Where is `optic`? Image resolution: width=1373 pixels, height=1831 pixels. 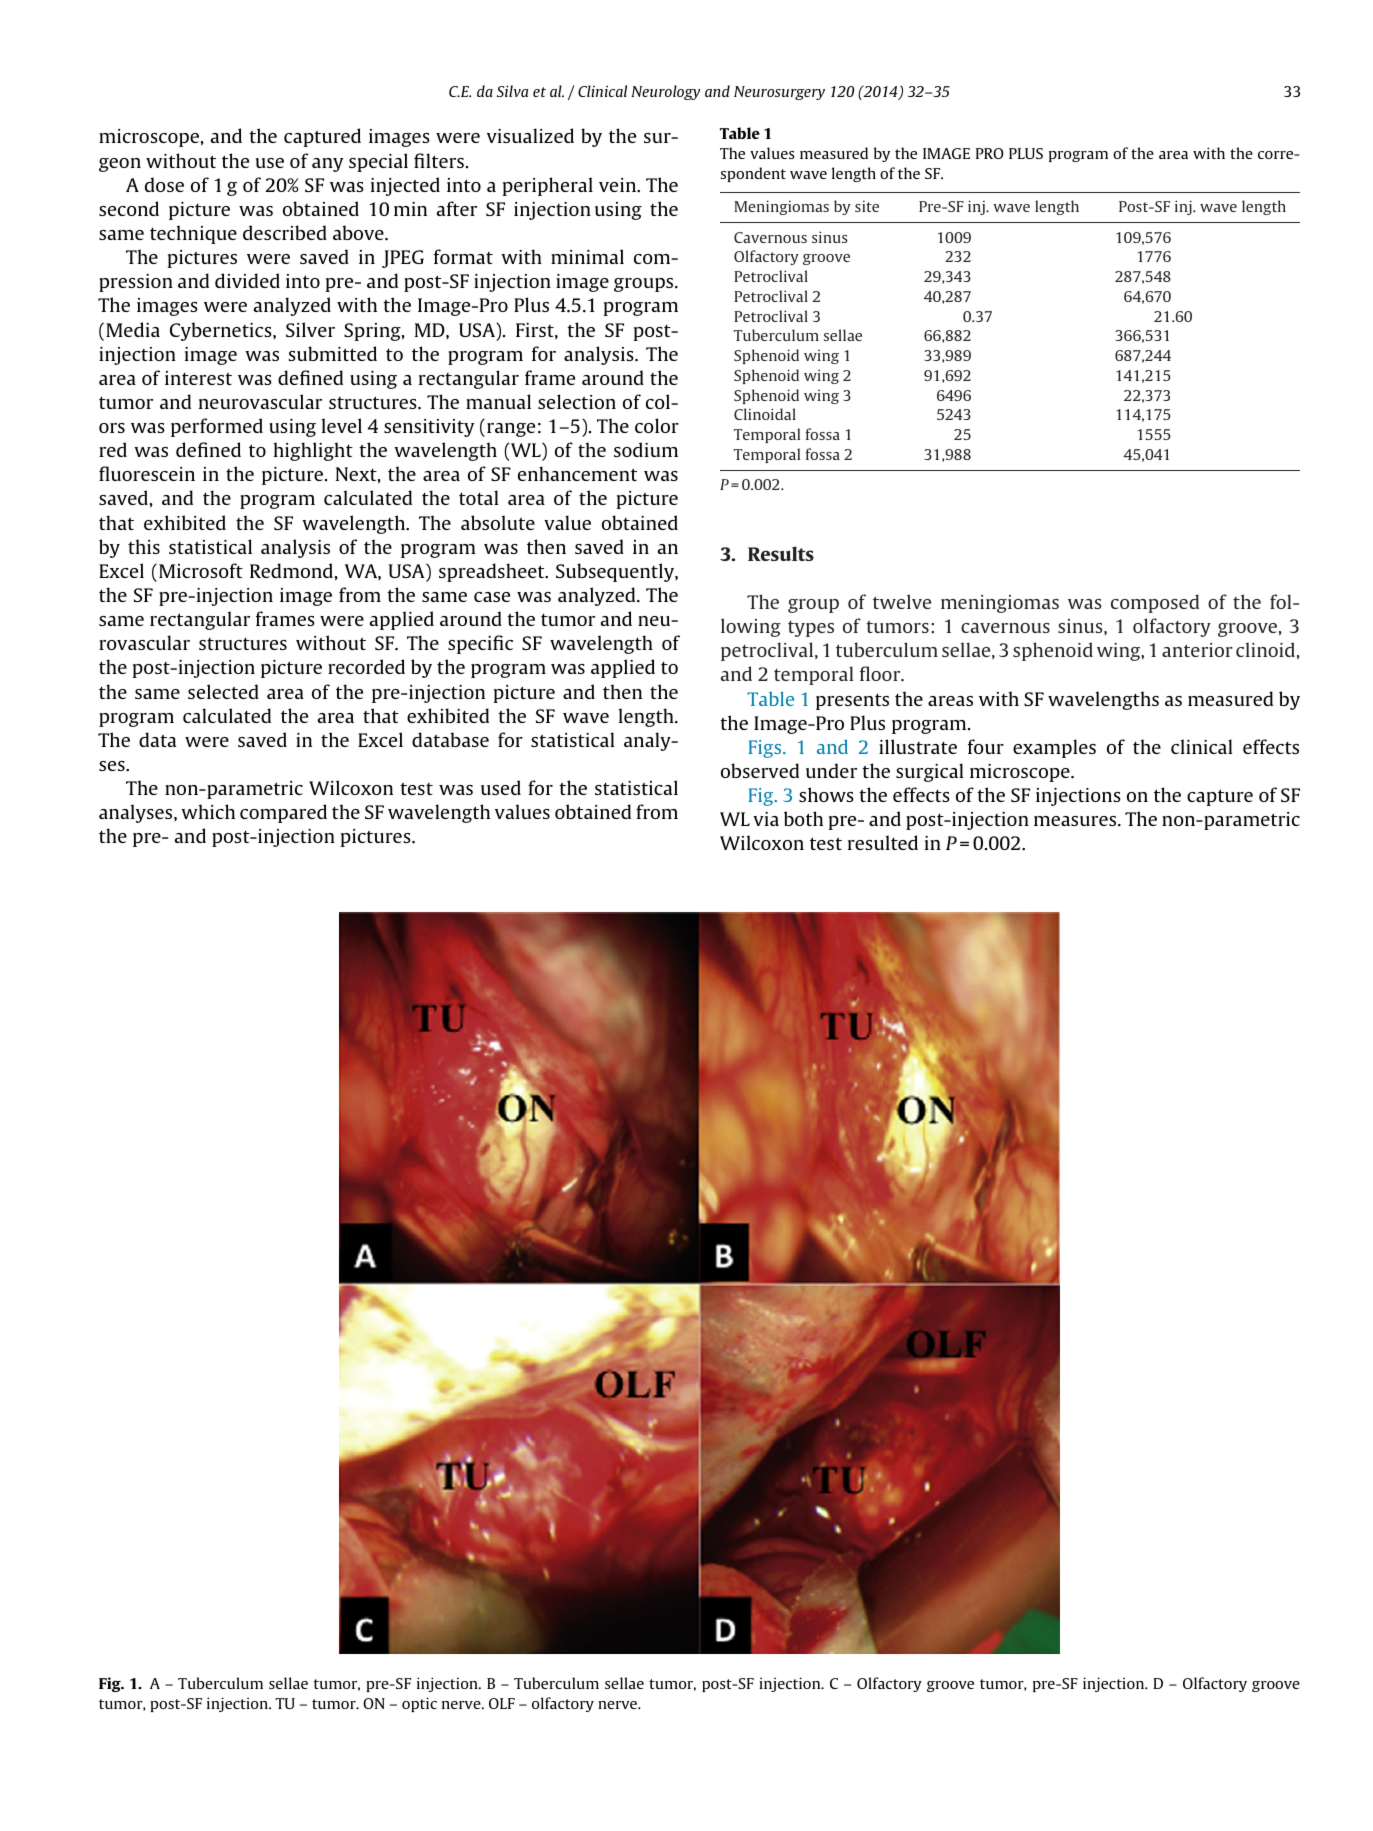
optic is located at coordinates (419, 1704).
